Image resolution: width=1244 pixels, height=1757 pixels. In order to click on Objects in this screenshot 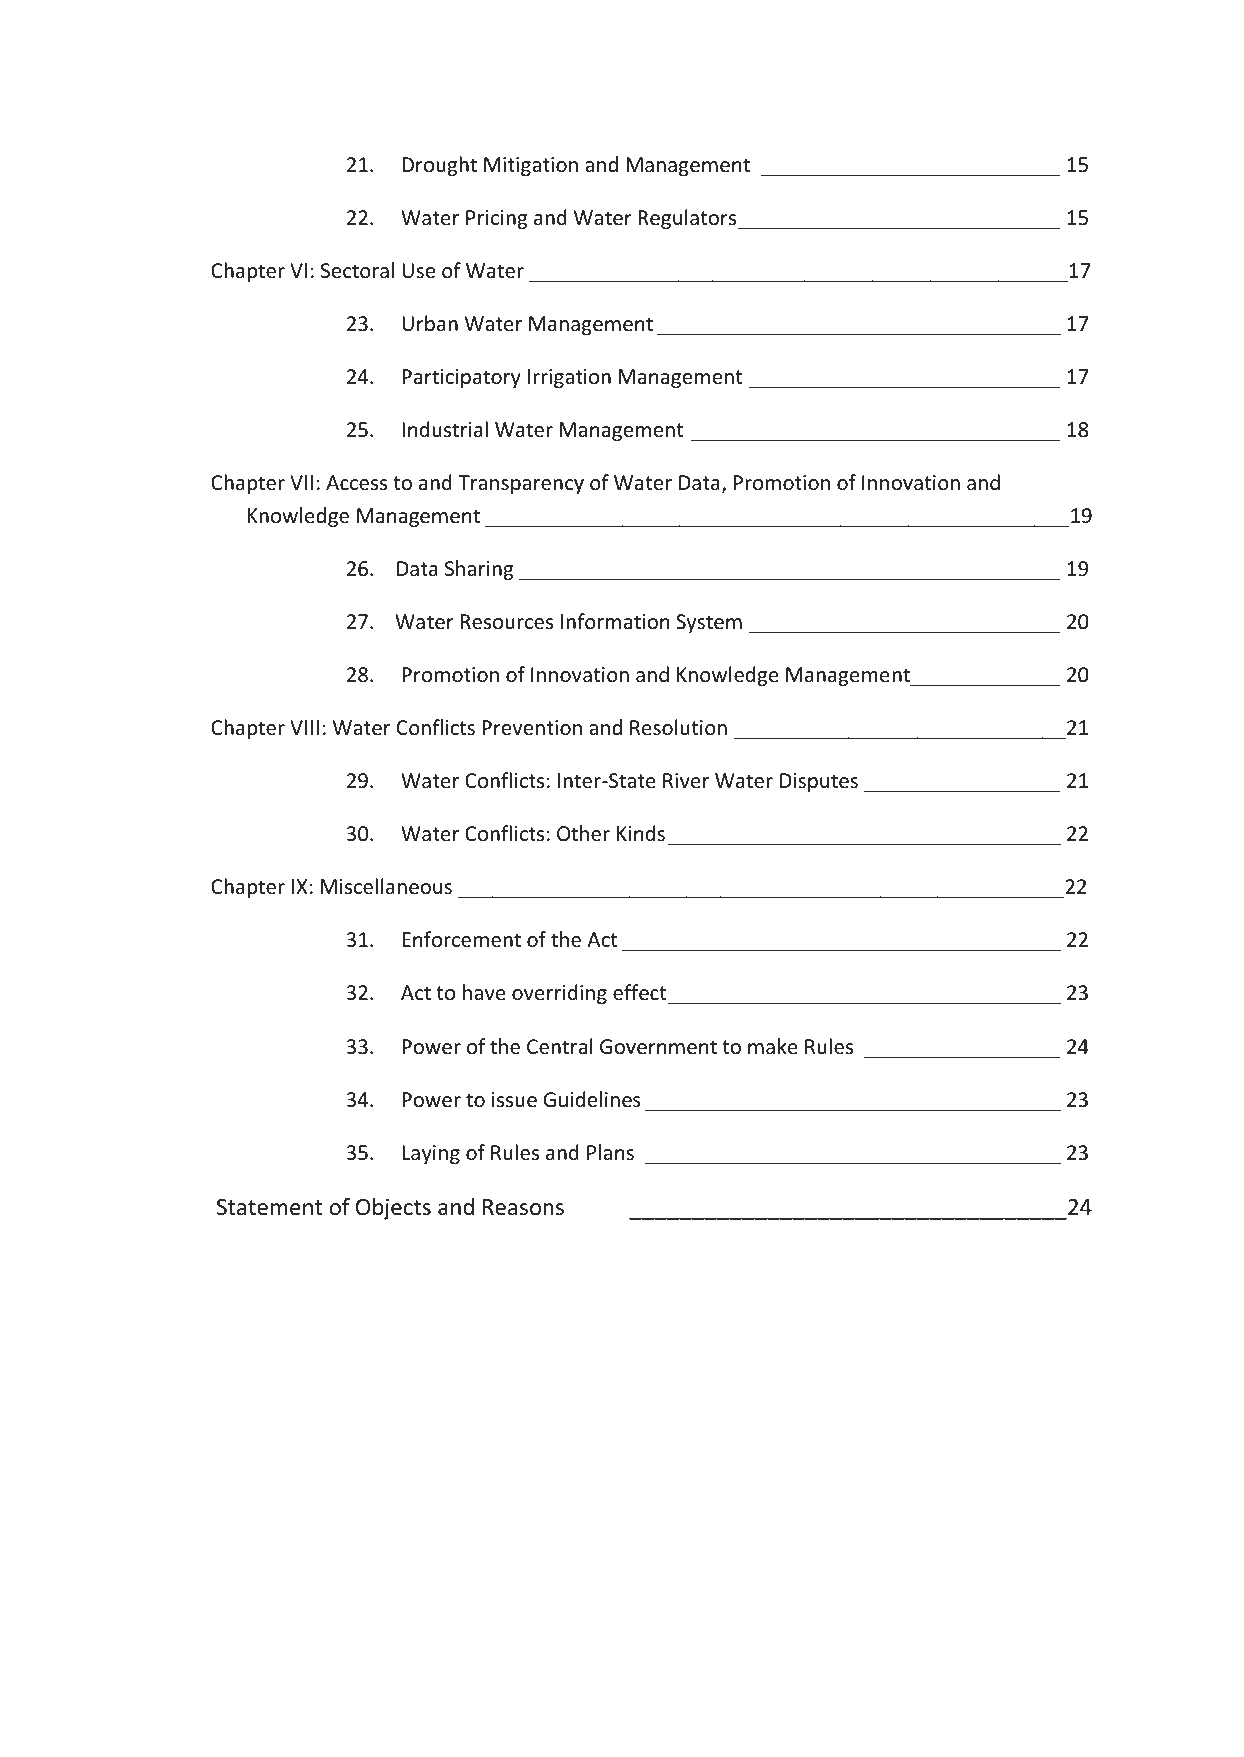, I will do `click(393, 1209)`.
